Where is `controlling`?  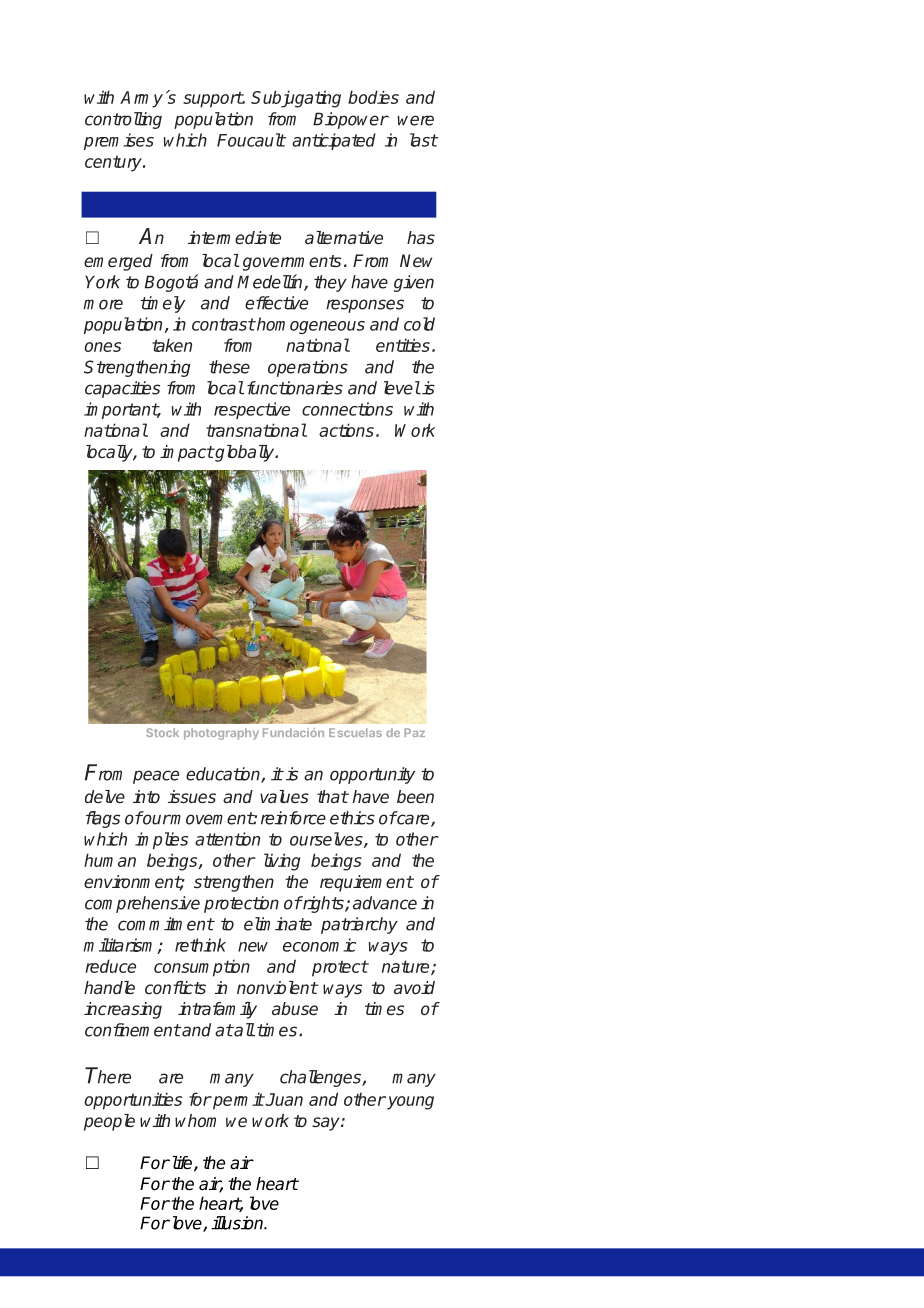 controlling is located at coordinates (123, 120).
